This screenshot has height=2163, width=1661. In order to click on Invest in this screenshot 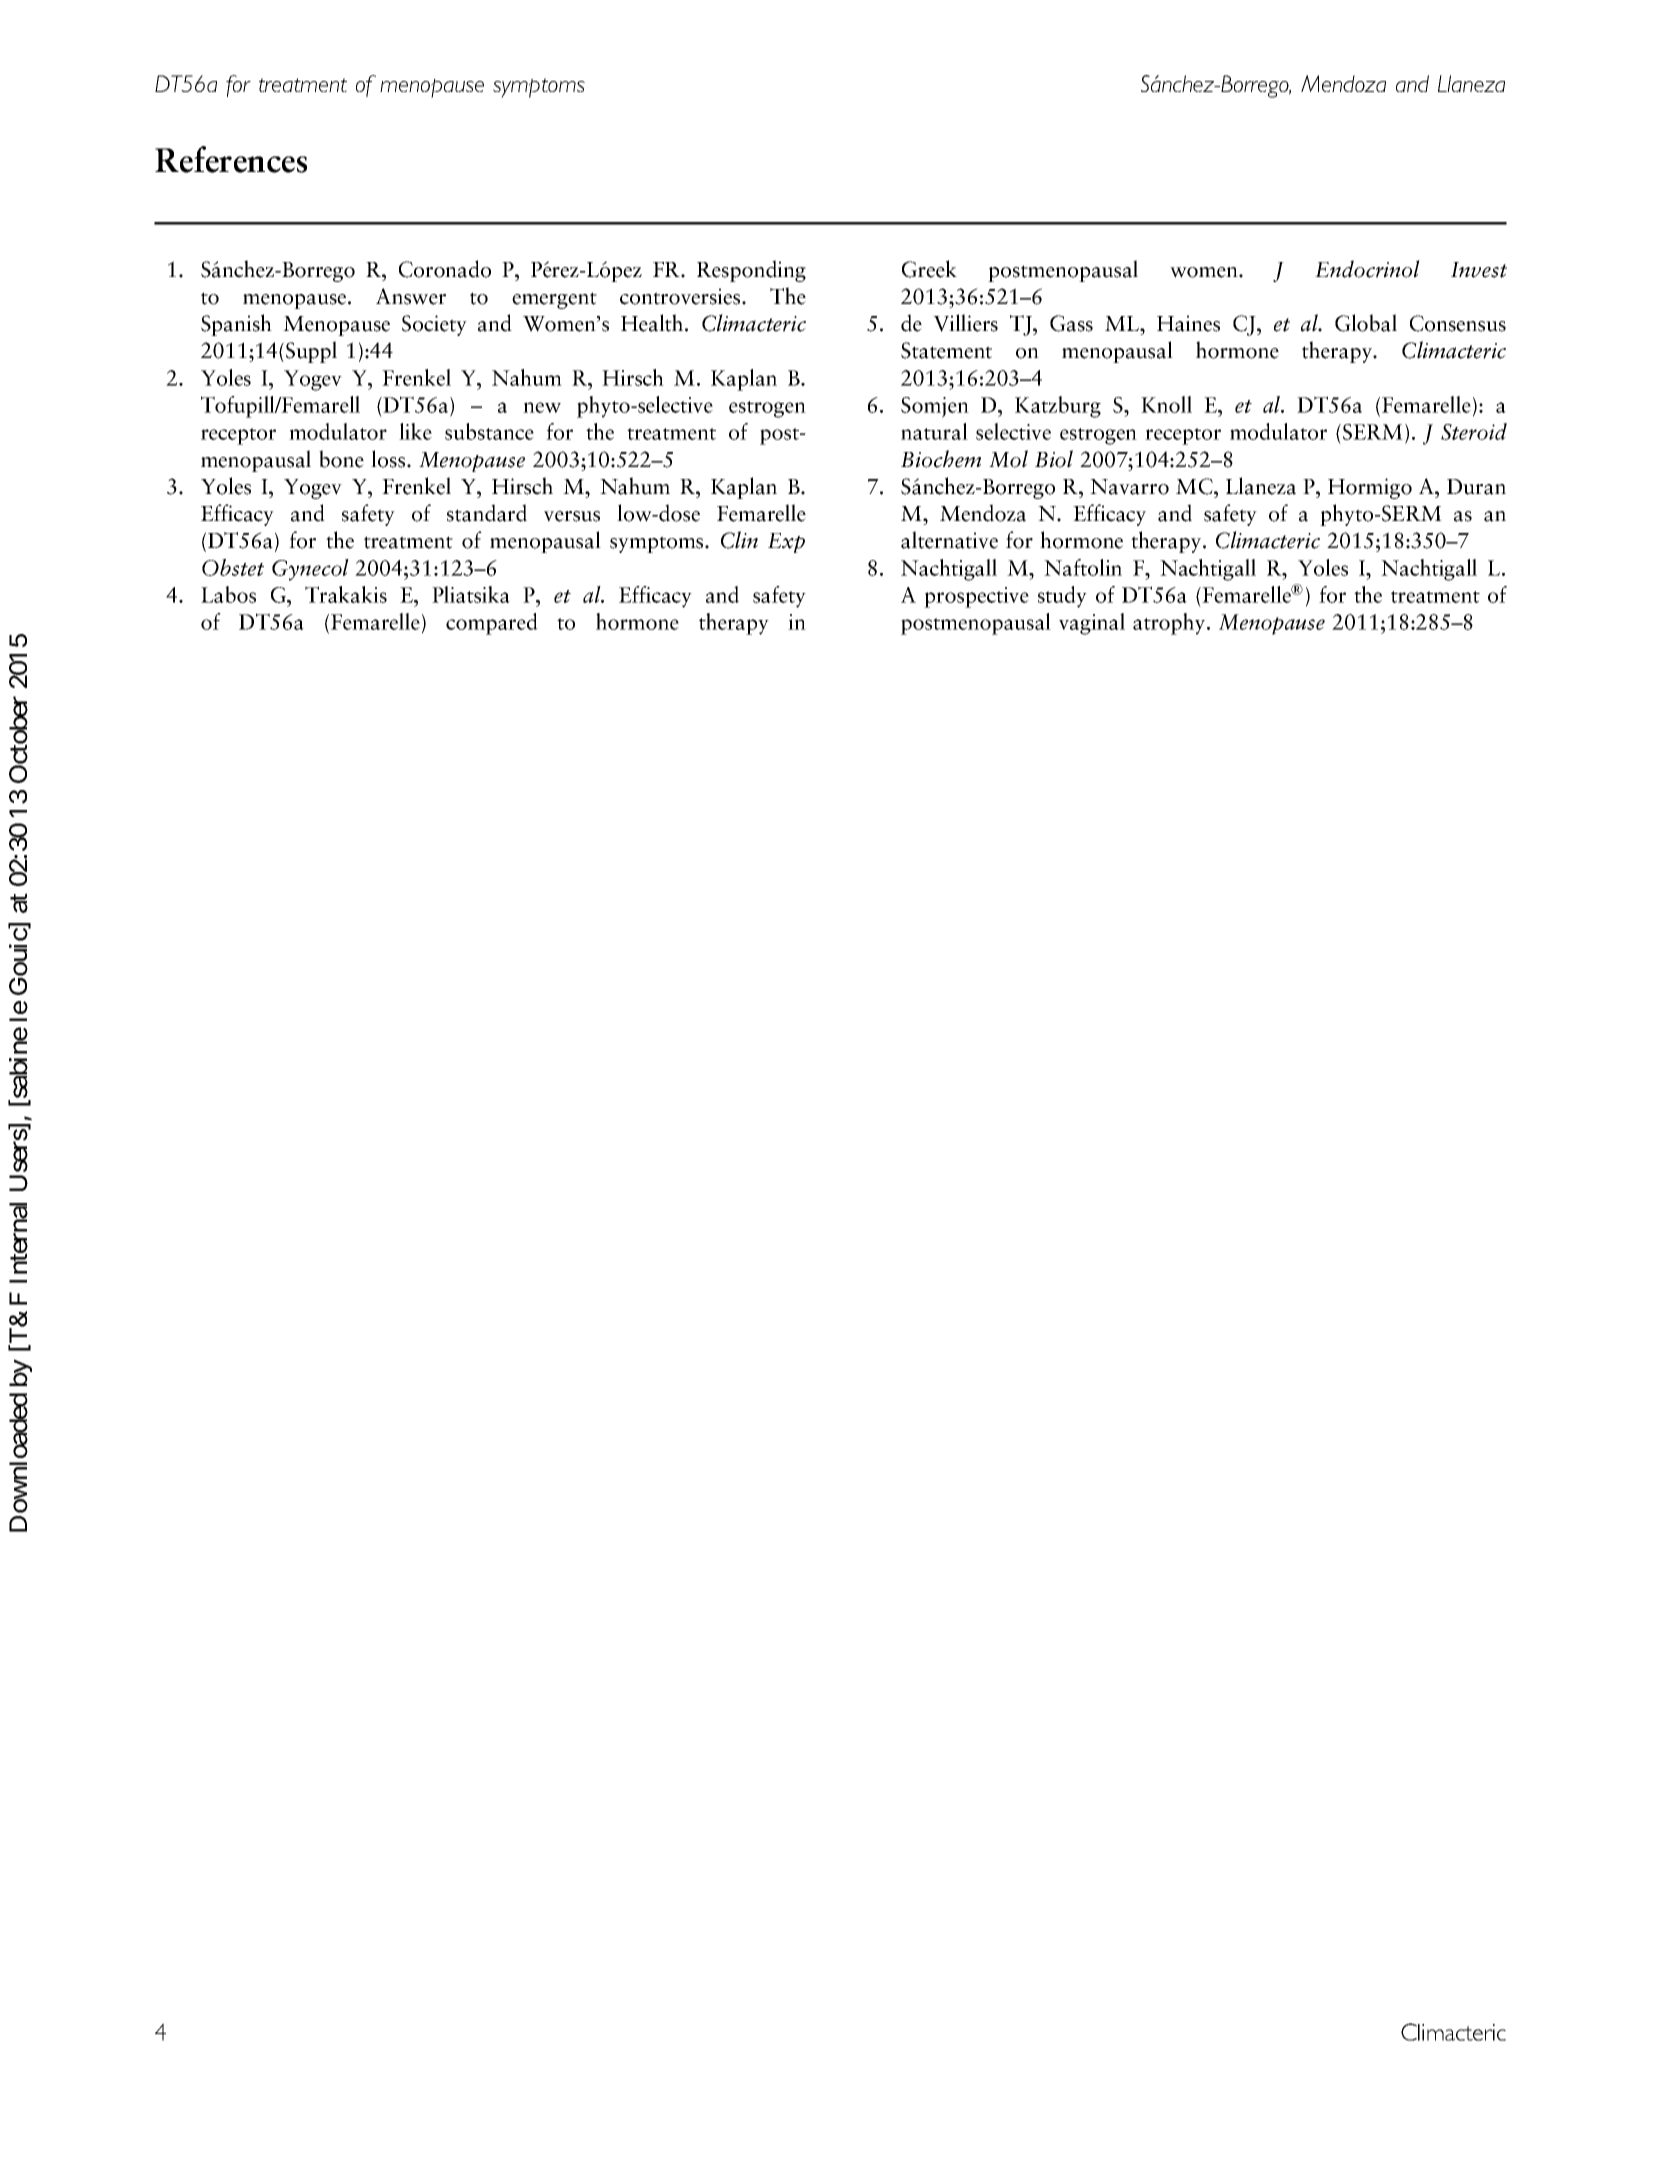, I will do `click(1479, 270)`.
